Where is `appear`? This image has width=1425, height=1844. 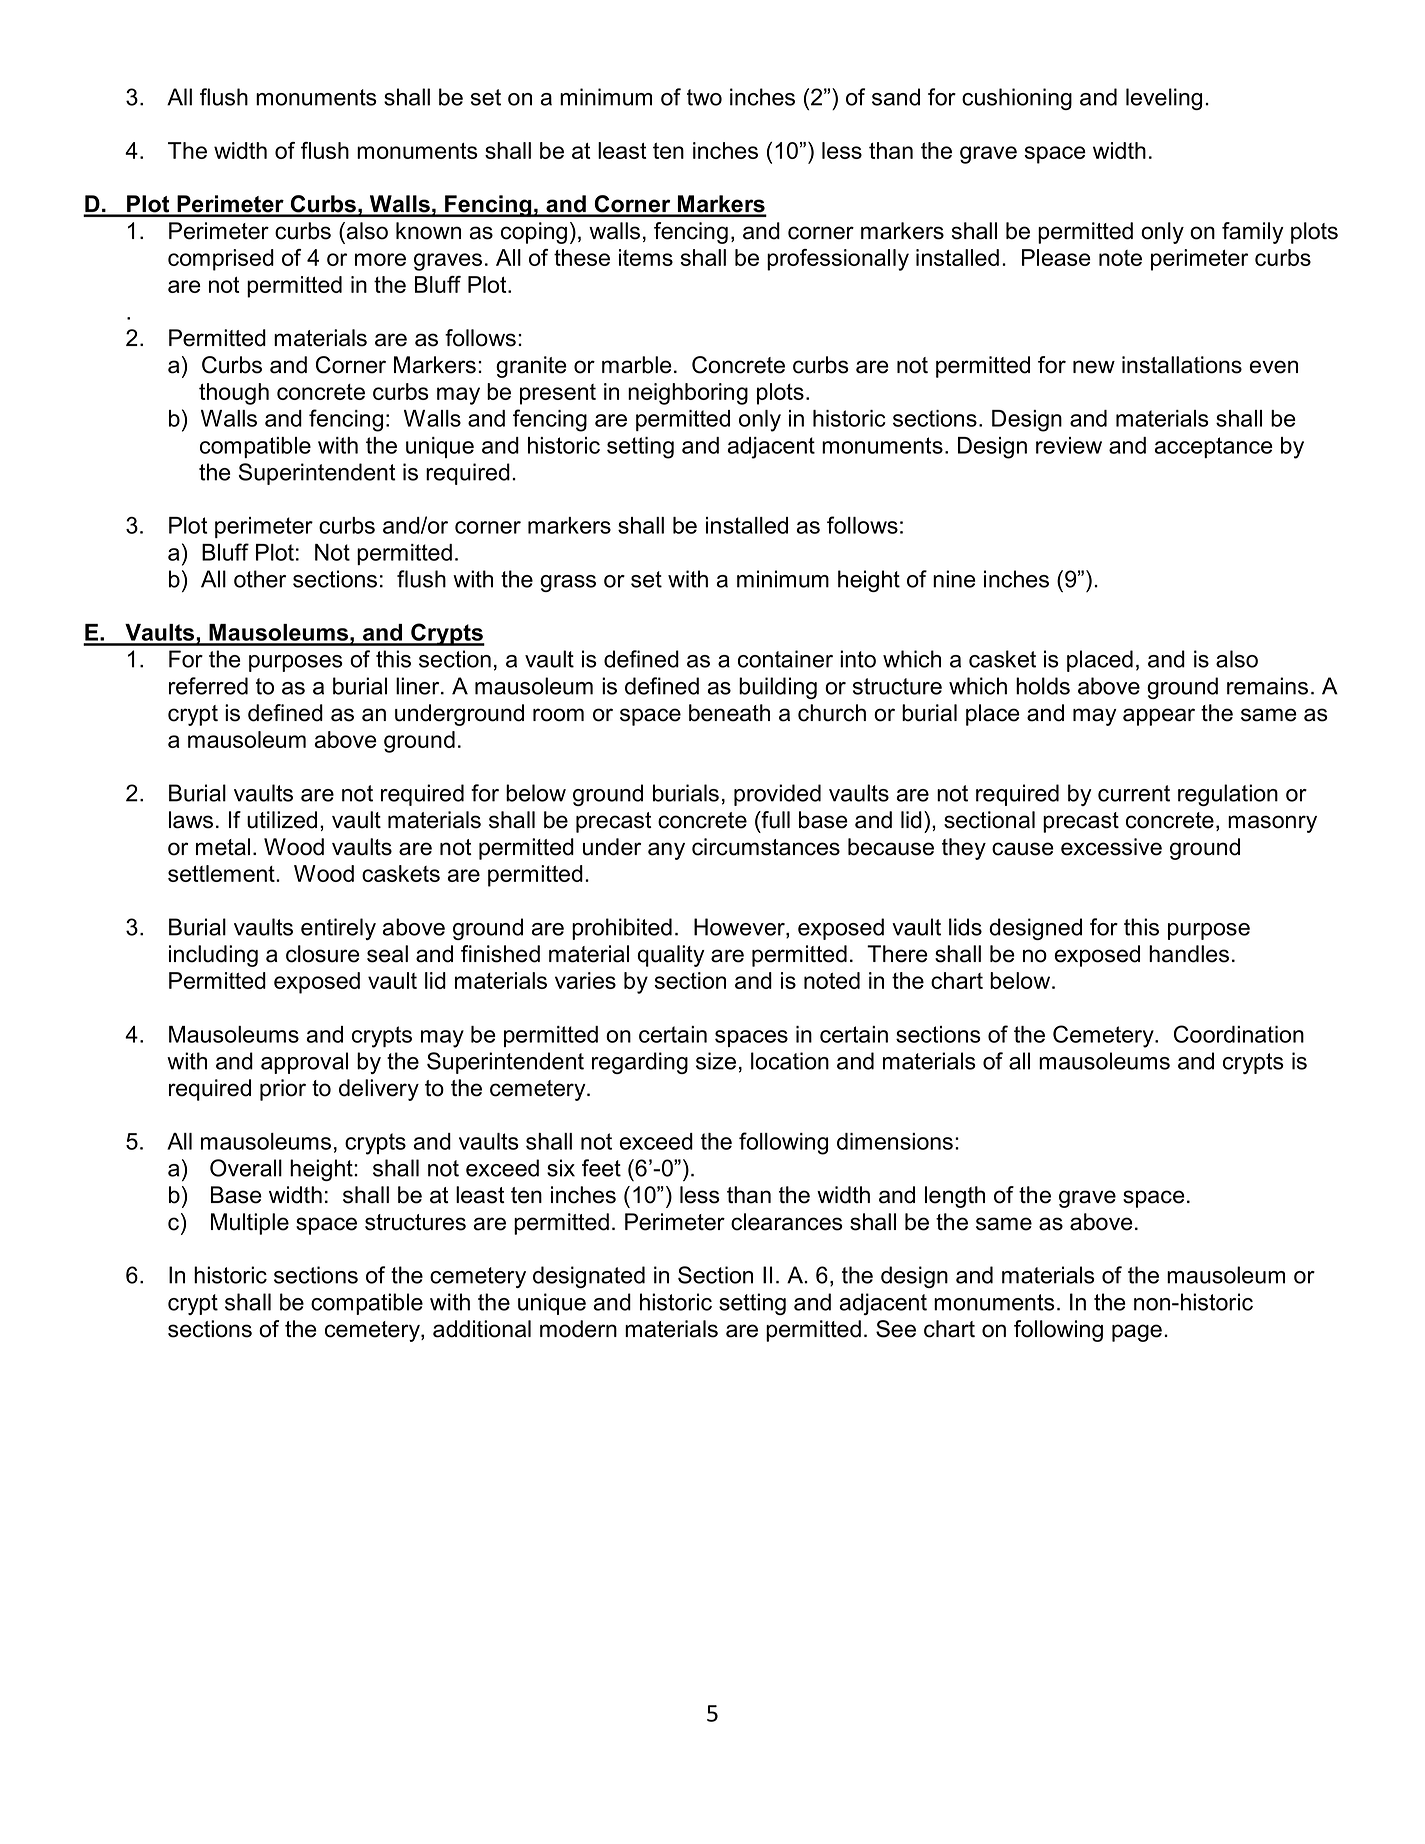 appear is located at coordinates (1159, 717).
